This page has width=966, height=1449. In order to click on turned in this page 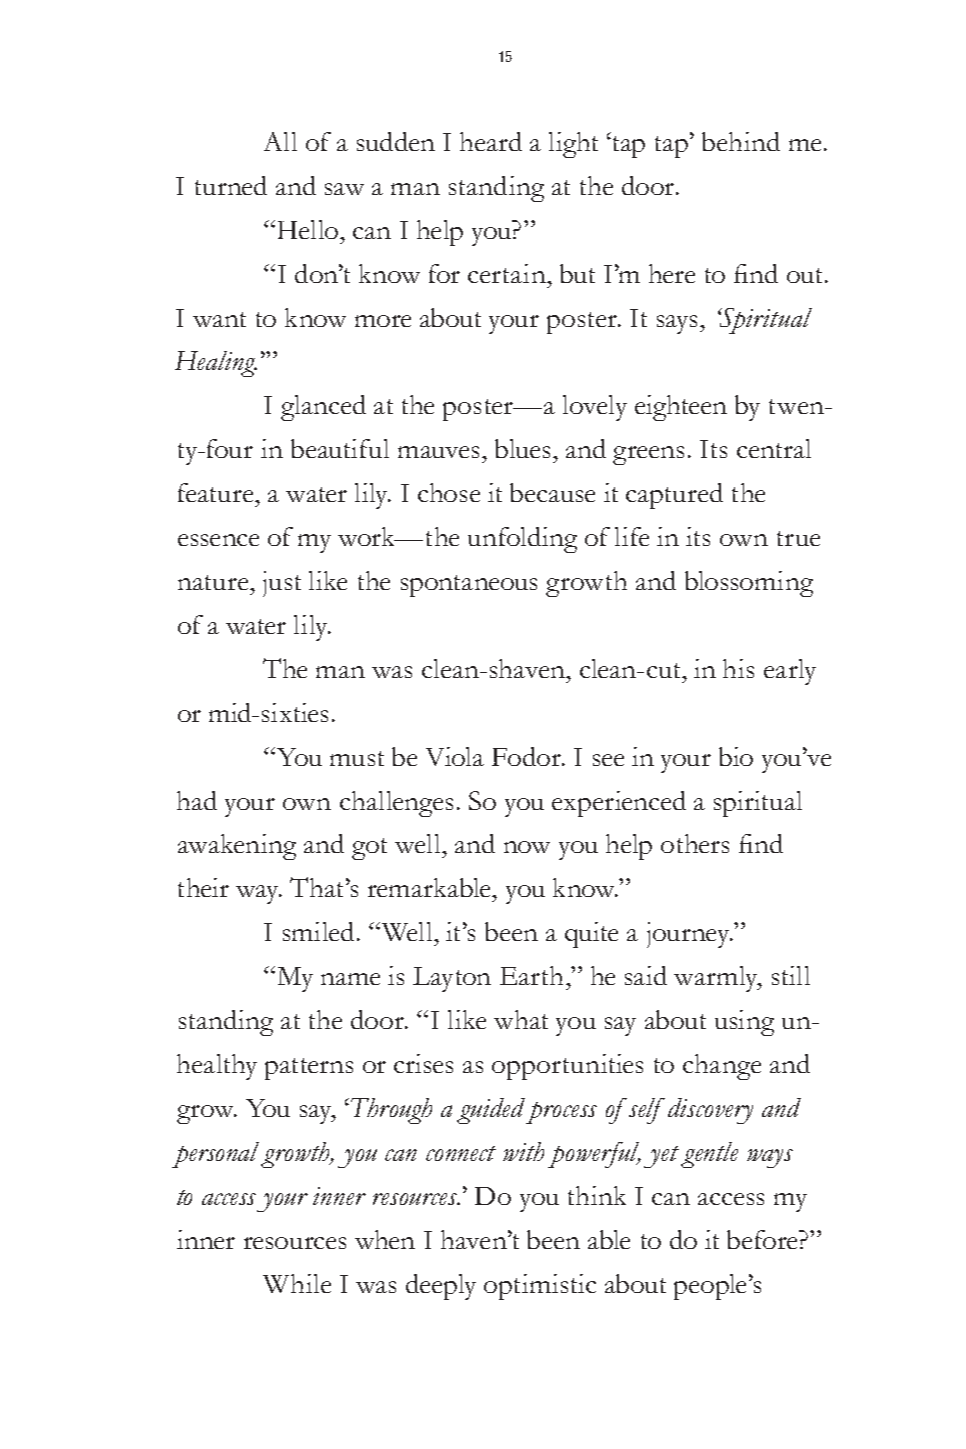, I will do `click(231, 185)`.
